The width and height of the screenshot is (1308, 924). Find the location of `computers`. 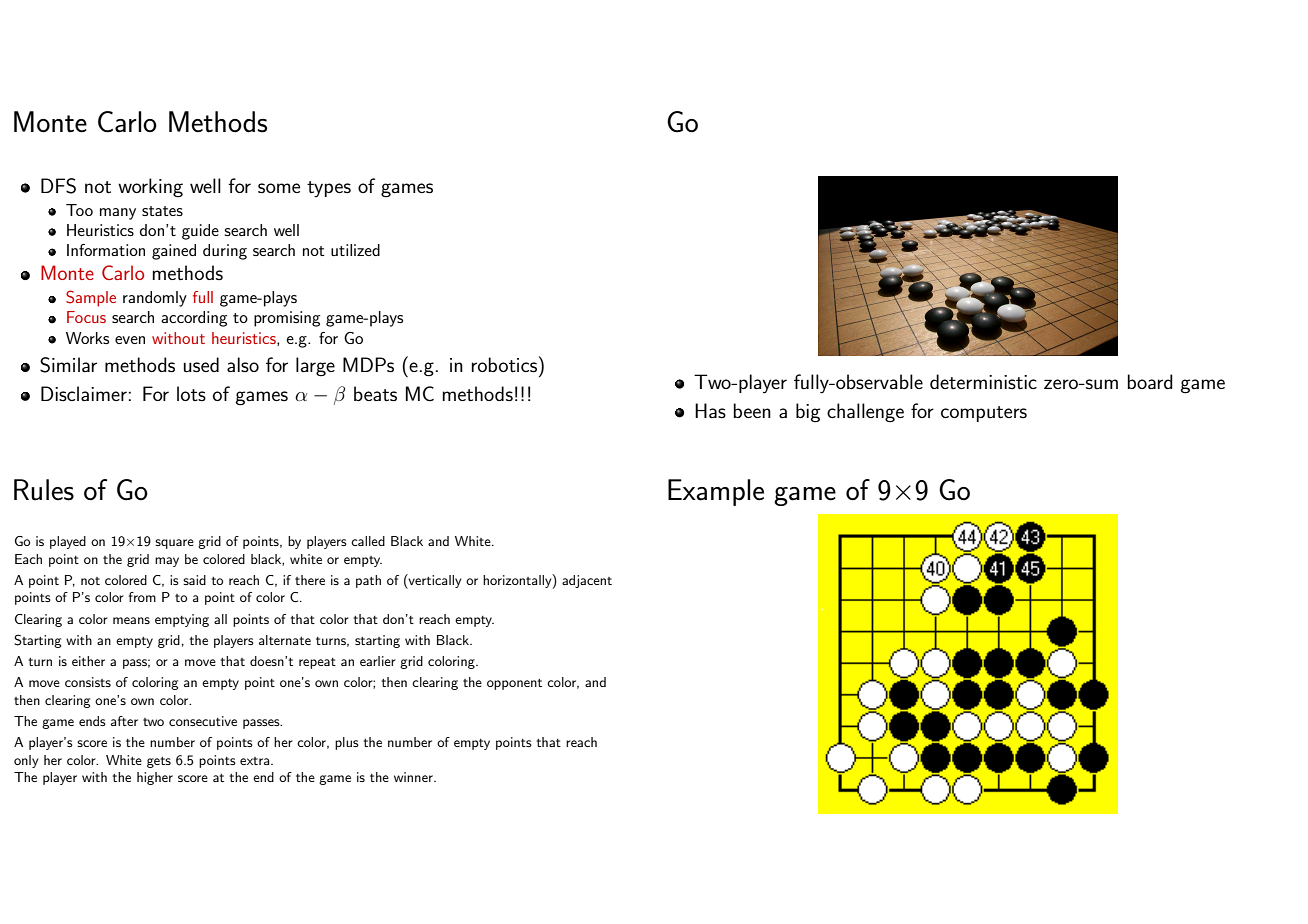

computers is located at coordinates (984, 414).
